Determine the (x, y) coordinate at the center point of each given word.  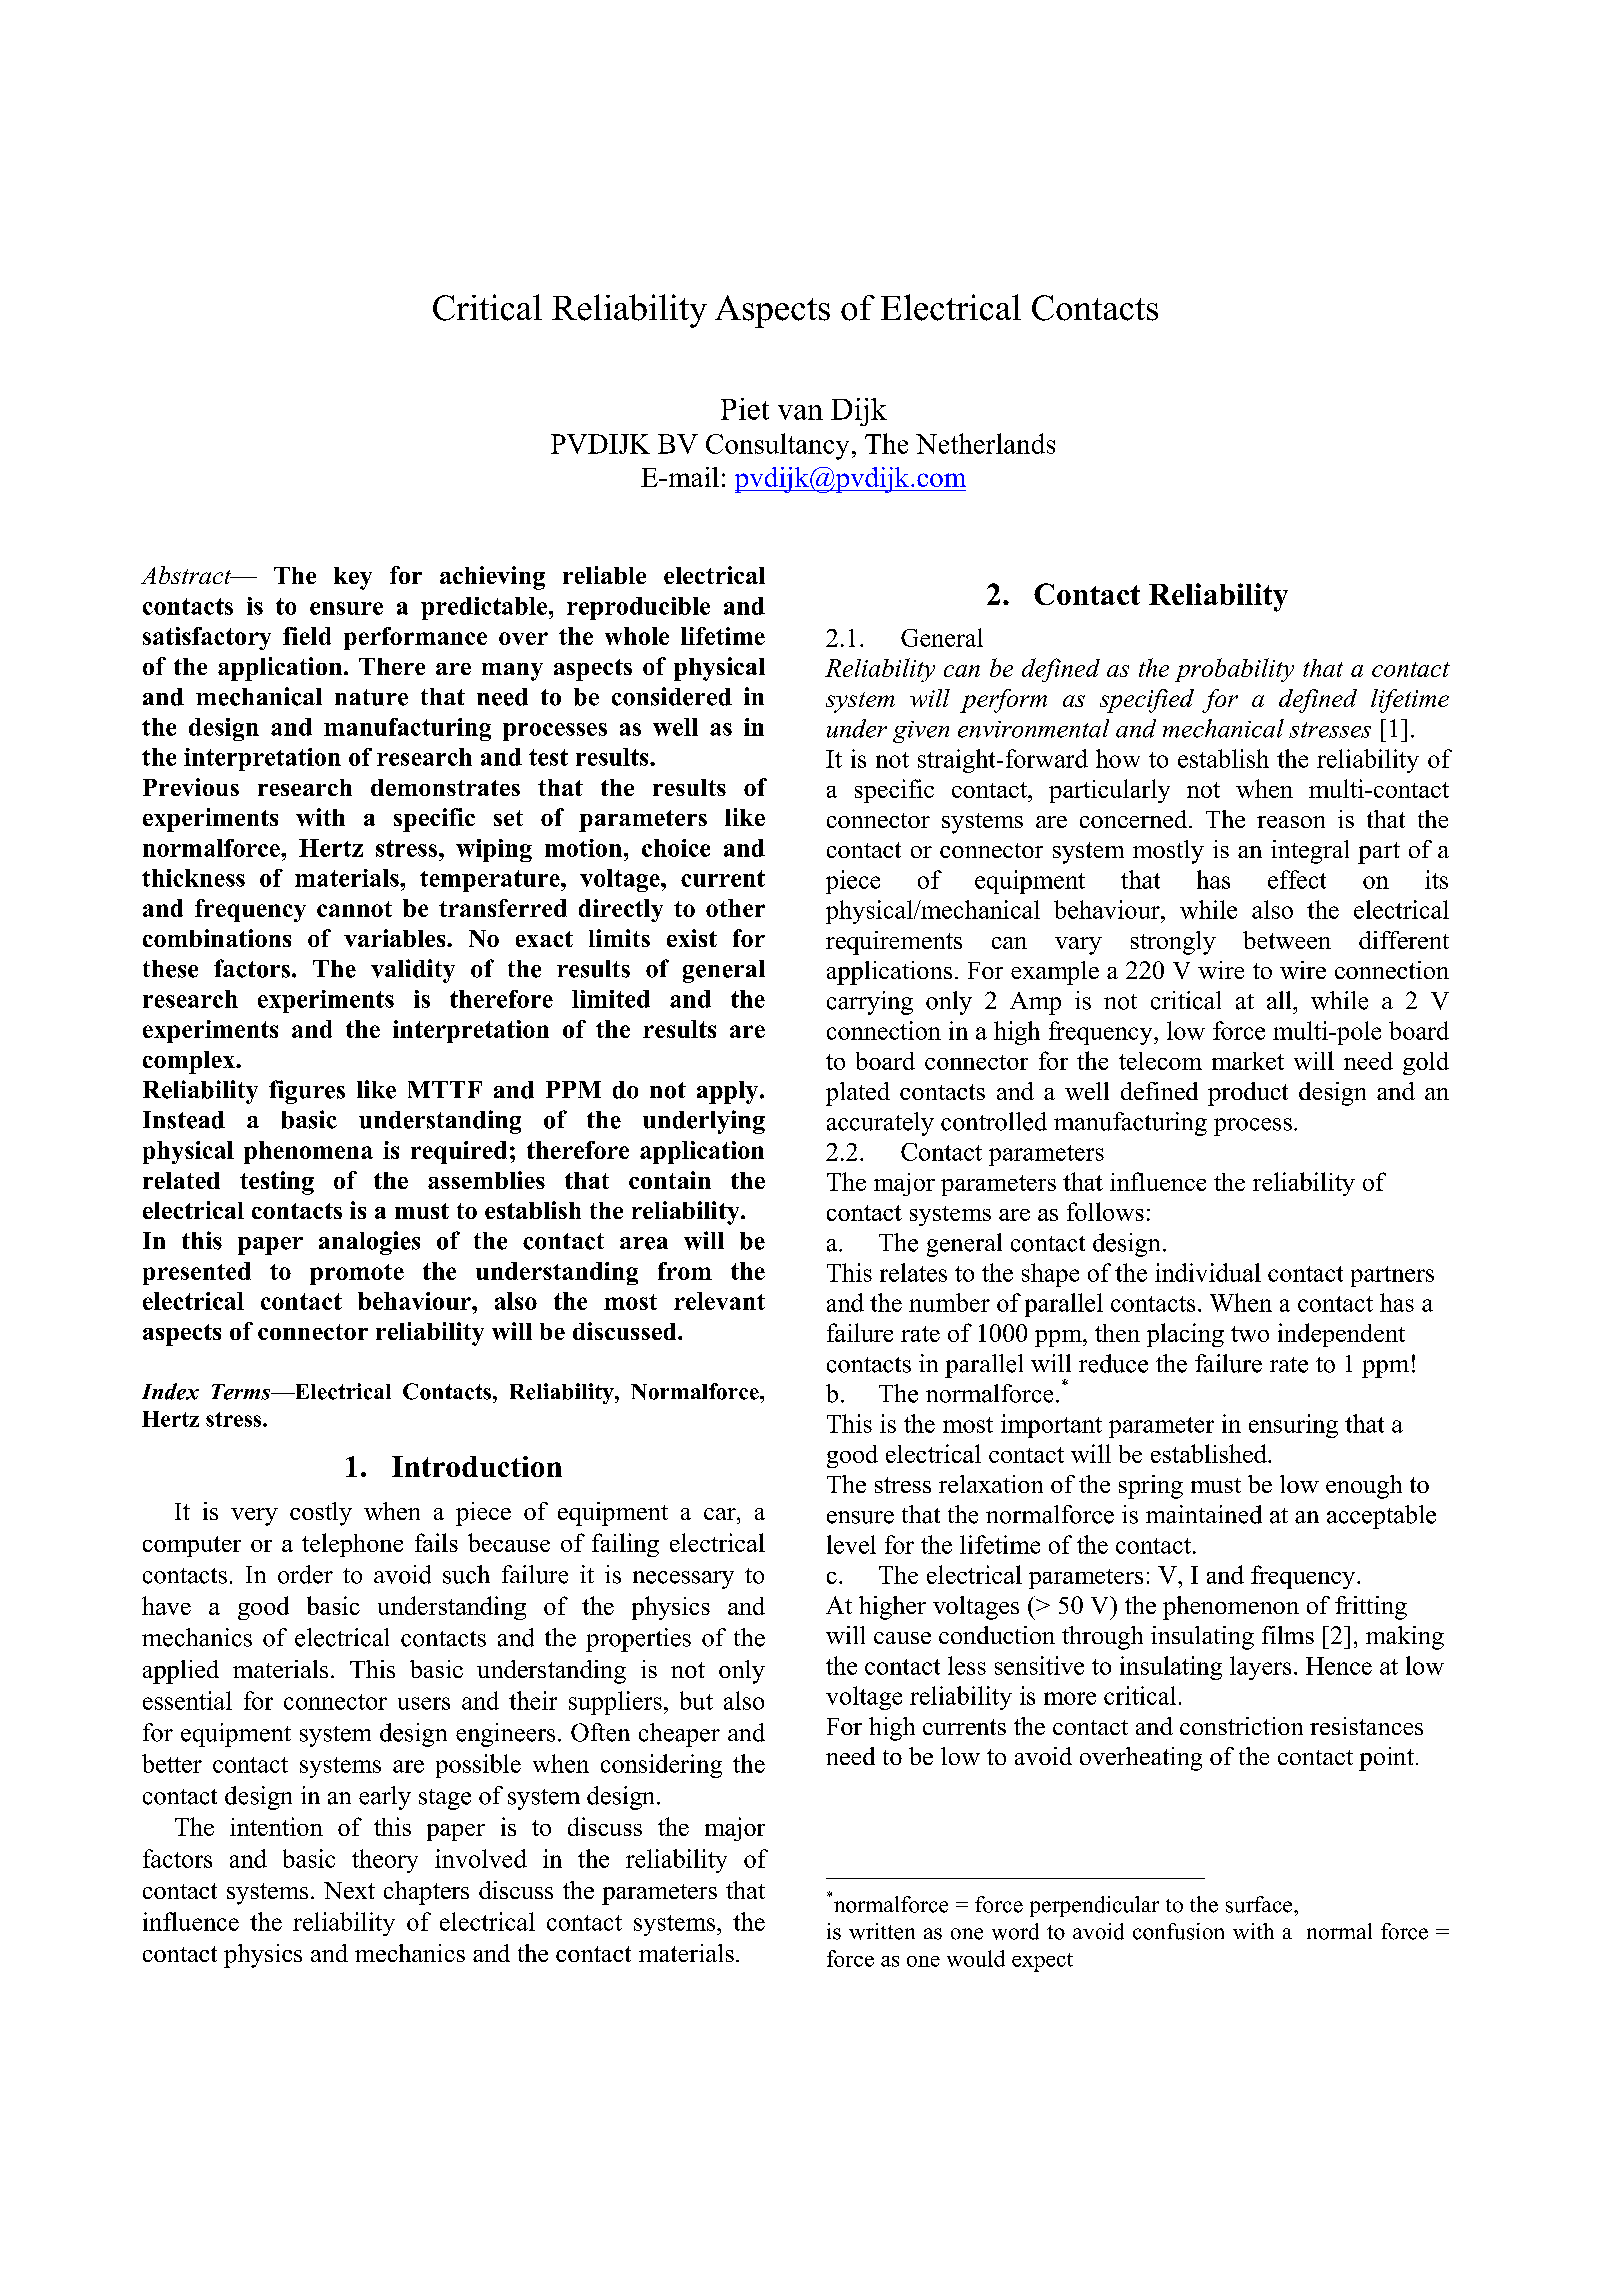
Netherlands (985, 443)
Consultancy (777, 446)
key (353, 578)
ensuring (1293, 1426)
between (1287, 940)
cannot (354, 909)
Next (349, 1890)
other (735, 908)
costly (321, 1514)
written (882, 1931)
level (851, 1544)
